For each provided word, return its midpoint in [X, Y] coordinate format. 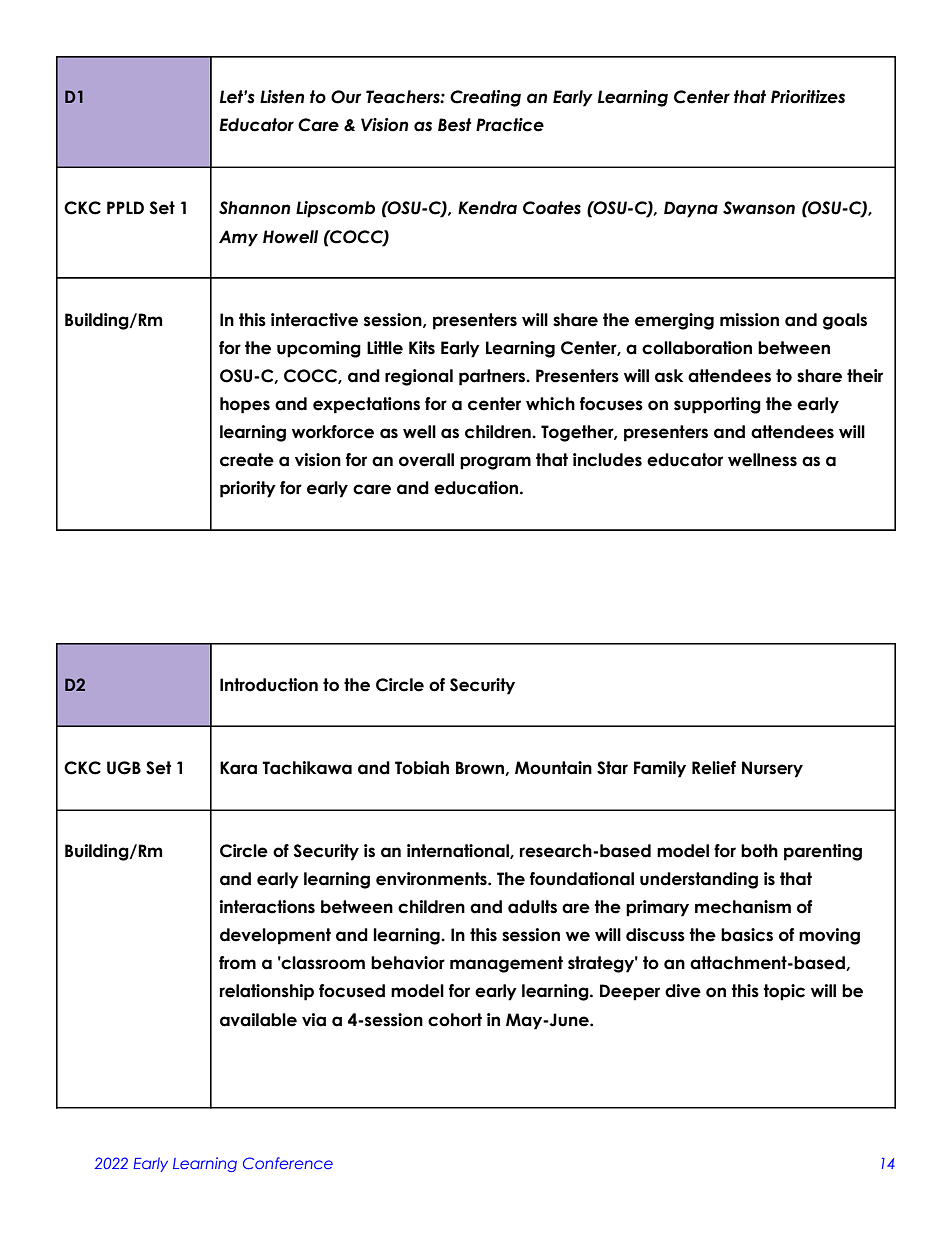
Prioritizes [808, 97]
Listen [282, 97]
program [495, 463]
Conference [288, 1163]
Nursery [772, 769]
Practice [510, 125]
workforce [333, 432]
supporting [717, 405]
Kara [238, 768]
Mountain [553, 768]
